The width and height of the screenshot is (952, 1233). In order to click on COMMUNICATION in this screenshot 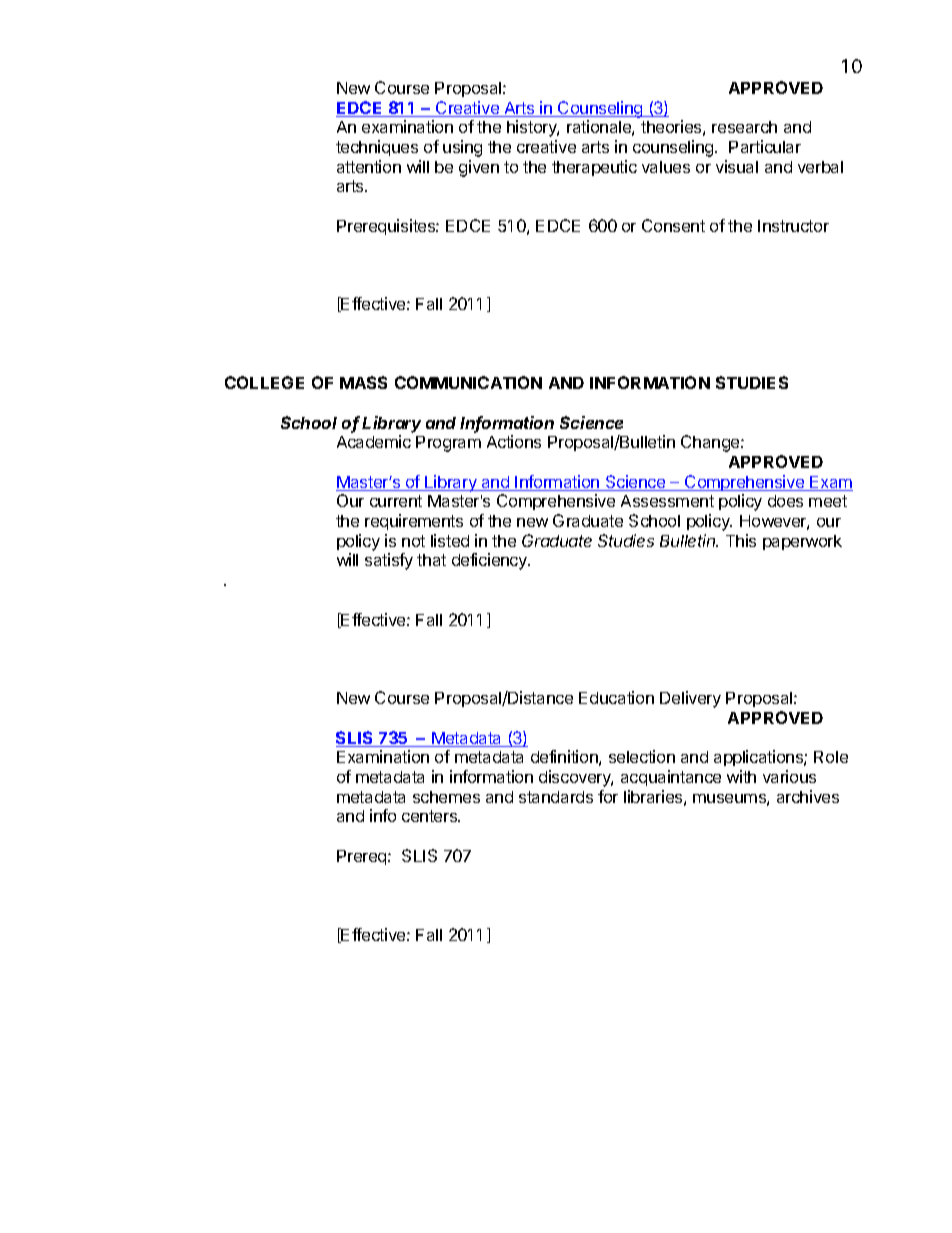, I will do `click(468, 382)`.
